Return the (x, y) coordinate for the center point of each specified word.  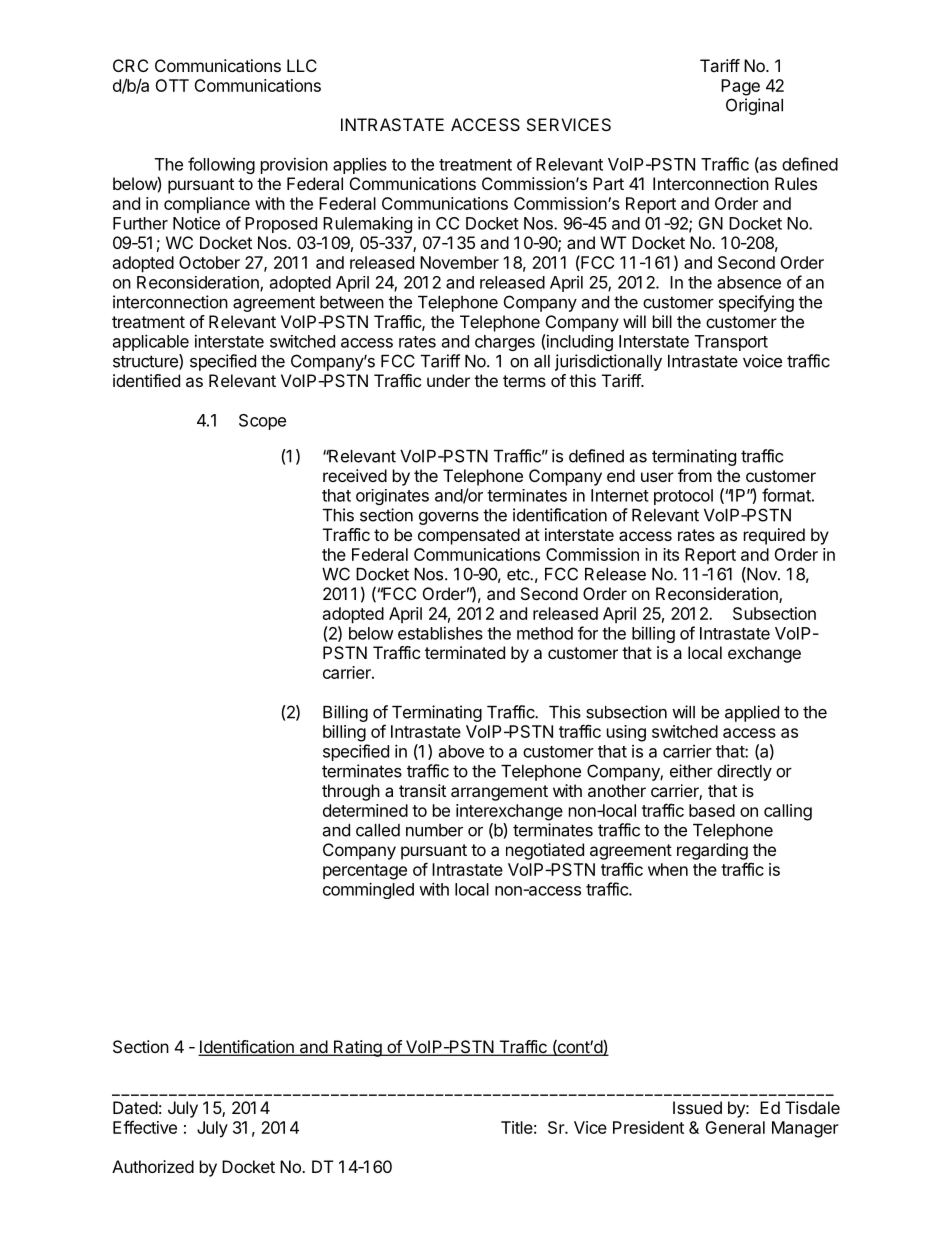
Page (740, 87)
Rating (357, 1048)
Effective (145, 1127)
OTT (172, 85)
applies (360, 166)
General (735, 1127)
